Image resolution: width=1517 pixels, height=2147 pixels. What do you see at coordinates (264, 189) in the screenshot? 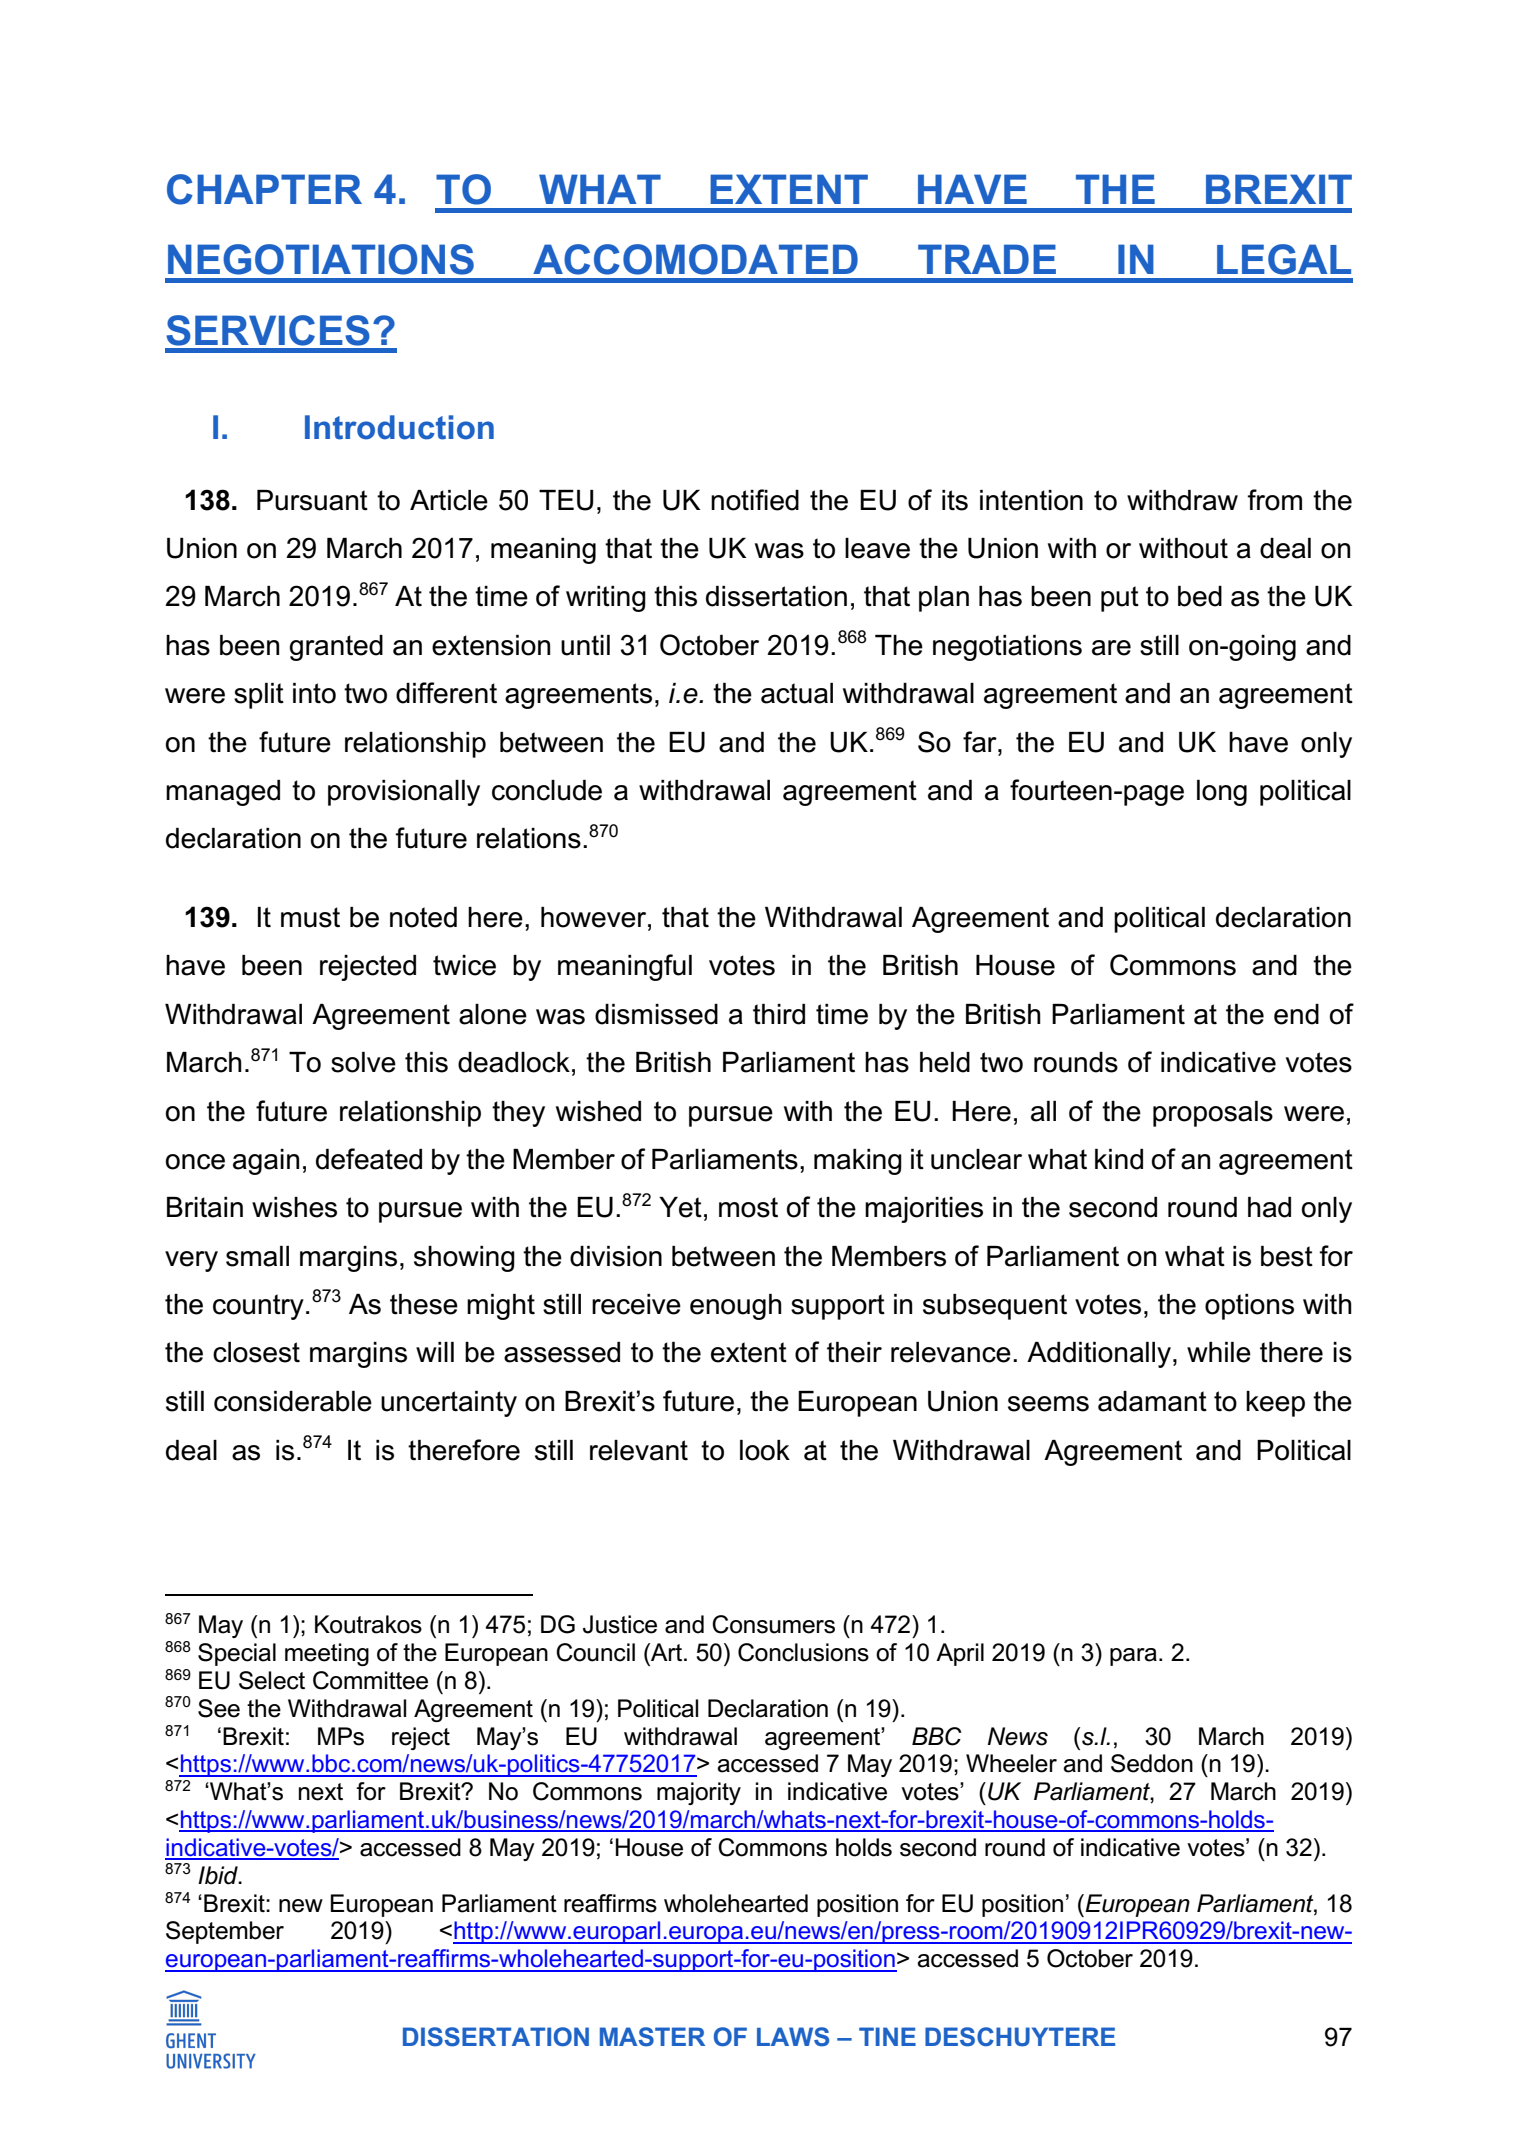
I see `CHAPTER` at bounding box center [264, 189].
